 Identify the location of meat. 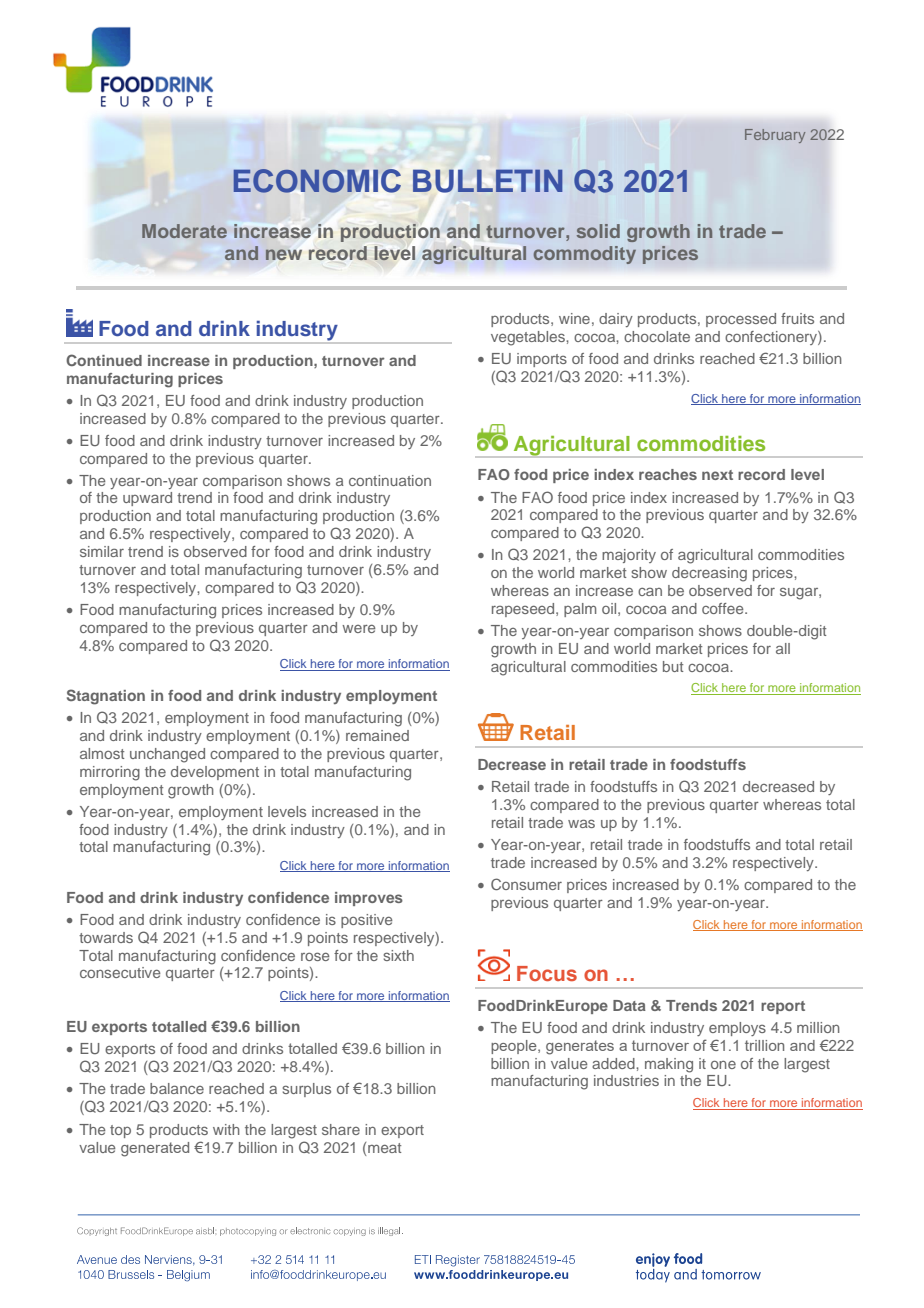
(384, 1148).
